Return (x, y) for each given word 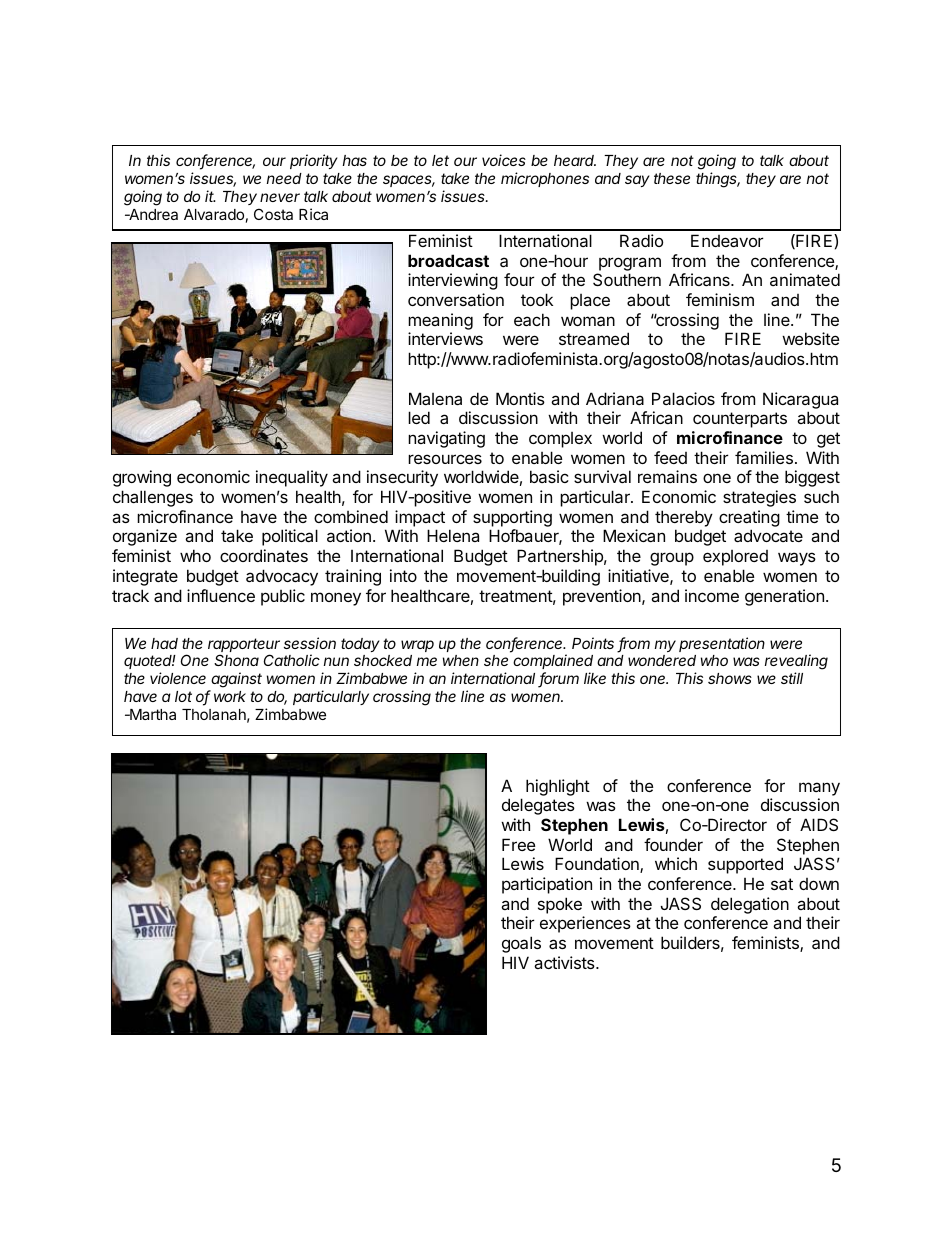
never (280, 197)
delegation (750, 905)
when (461, 660)
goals (521, 944)
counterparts (740, 420)
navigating (446, 439)
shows (730, 678)
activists (565, 962)
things (718, 180)
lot (183, 696)
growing (142, 478)
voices (504, 160)
